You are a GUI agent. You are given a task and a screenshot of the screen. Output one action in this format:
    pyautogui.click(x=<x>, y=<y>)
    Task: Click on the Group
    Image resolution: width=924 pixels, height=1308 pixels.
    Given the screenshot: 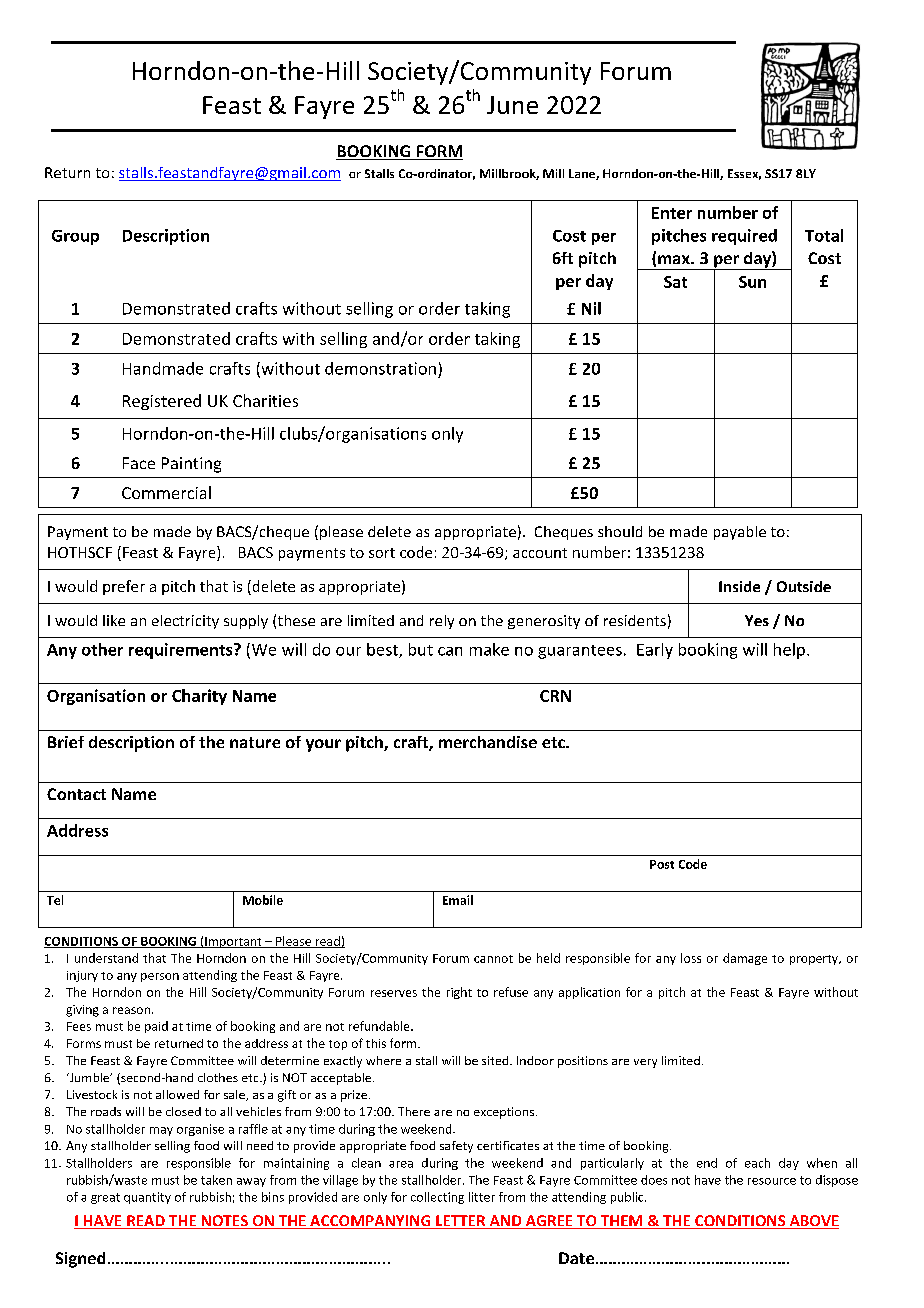 What is the action you would take?
    pyautogui.click(x=75, y=237)
